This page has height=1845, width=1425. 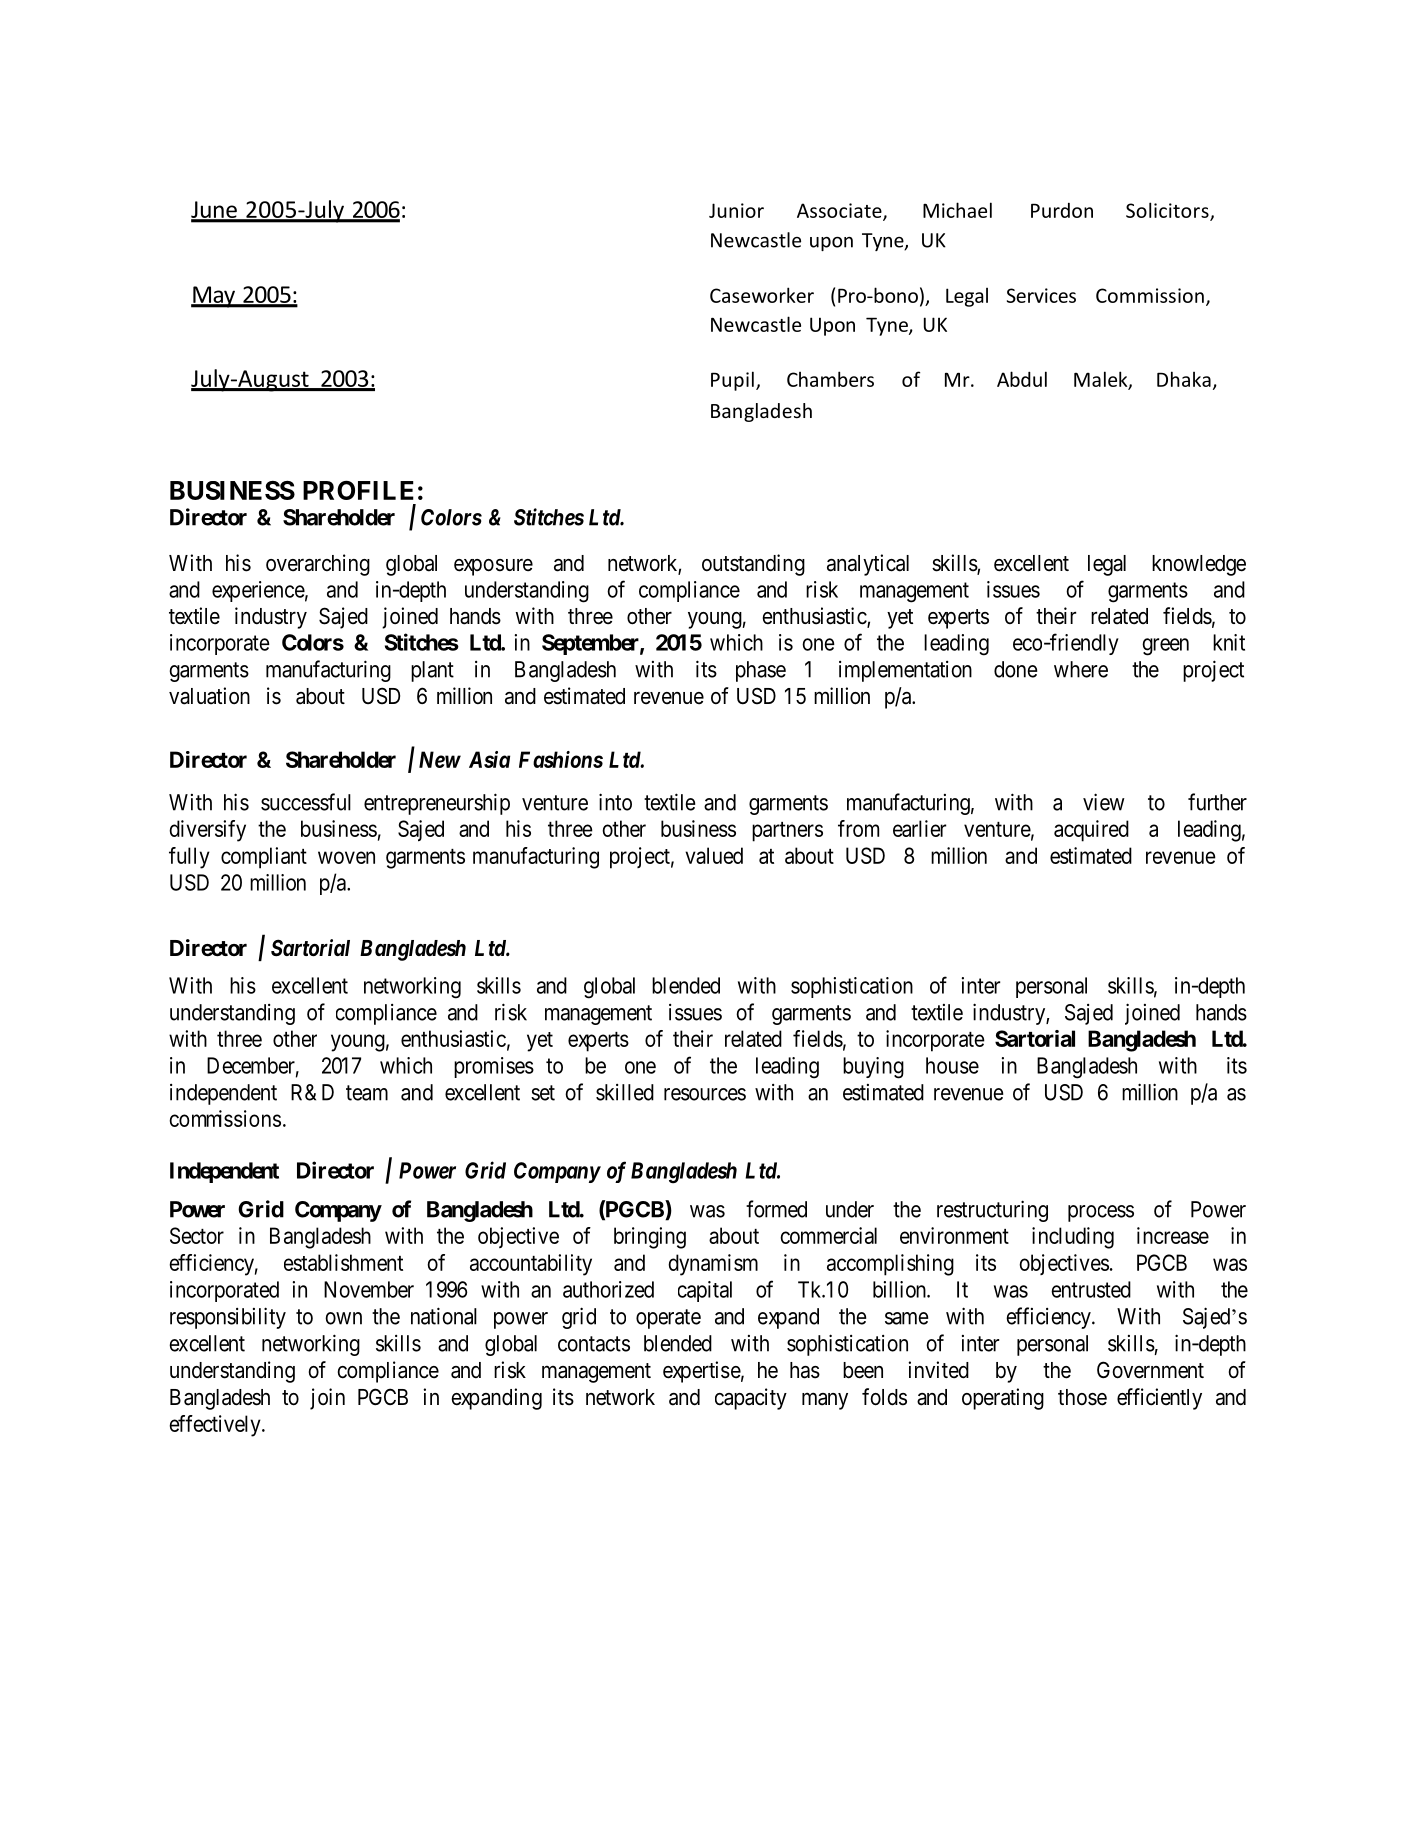 I want to click on overarching, so click(x=318, y=565).
